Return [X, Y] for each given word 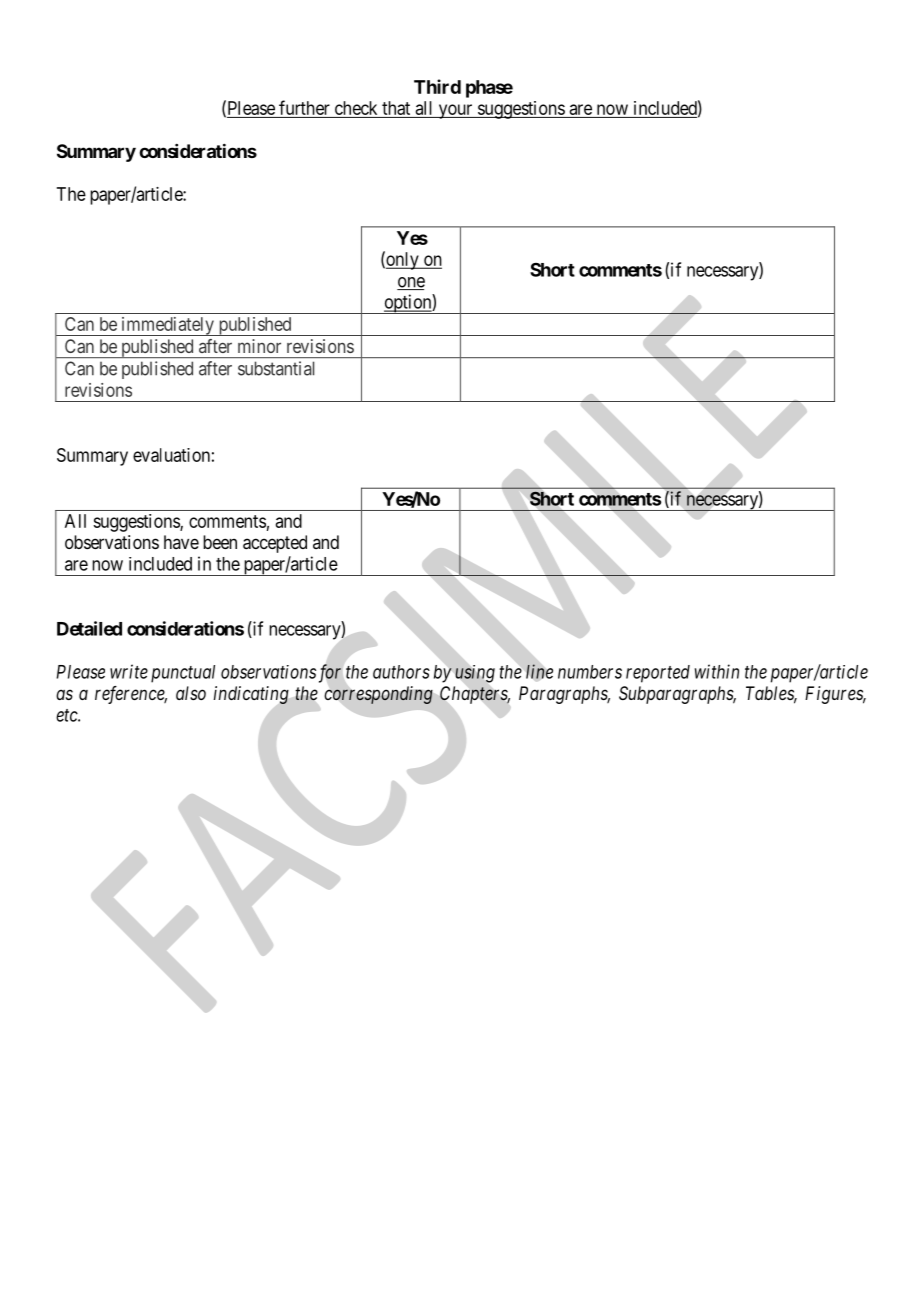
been [220, 542]
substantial [276, 368]
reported [658, 674]
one [411, 283]
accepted [275, 544]
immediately [167, 326]
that [396, 108]
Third [437, 86]
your [455, 111]
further [304, 107]
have [181, 542]
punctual [183, 674]
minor [259, 346]
